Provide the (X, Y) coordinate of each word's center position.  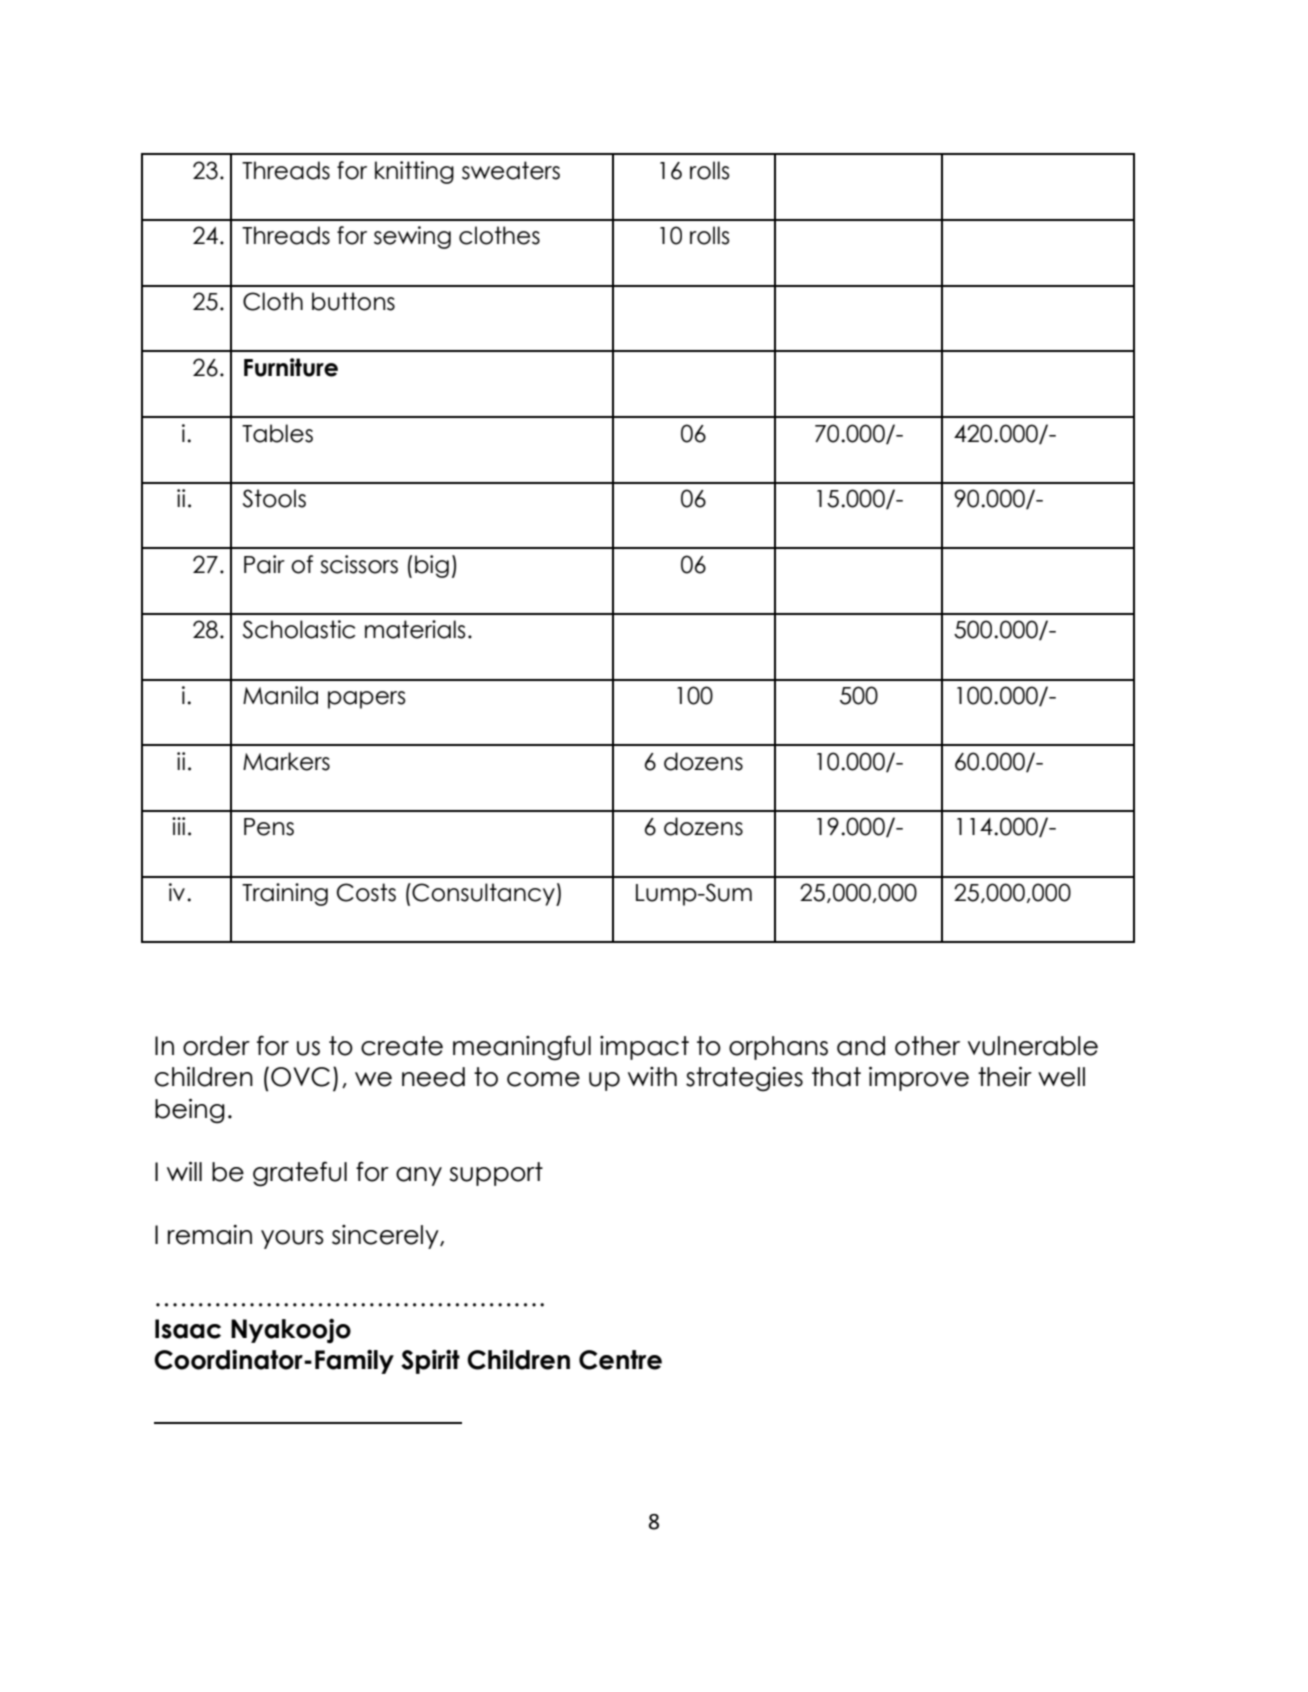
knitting (414, 172)
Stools (274, 498)
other (927, 1046)
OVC (300, 1077)
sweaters (511, 170)
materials (415, 629)
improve (919, 1079)
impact (644, 1048)
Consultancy (483, 894)
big (432, 566)
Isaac (188, 1329)
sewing (412, 237)
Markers (286, 761)
